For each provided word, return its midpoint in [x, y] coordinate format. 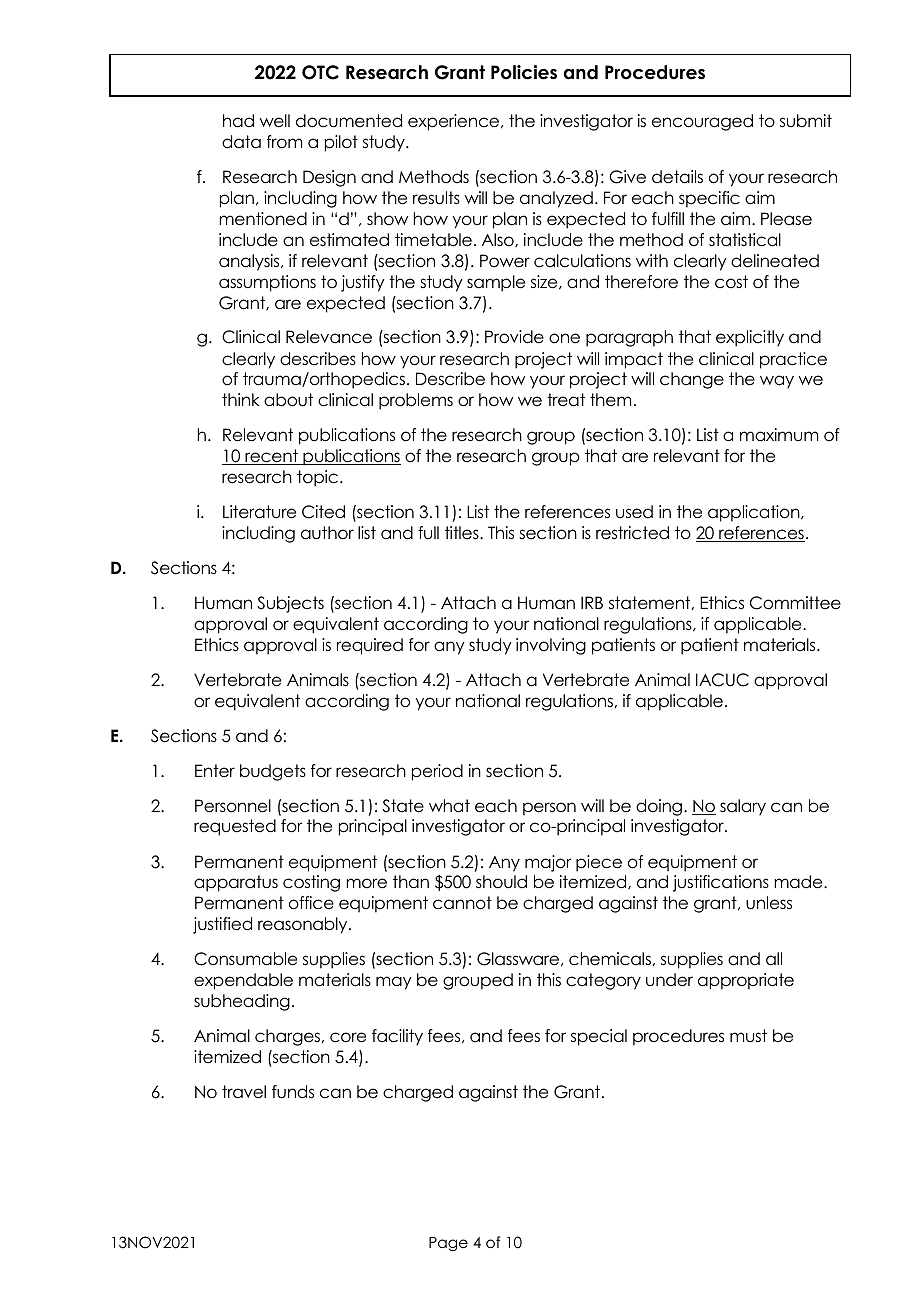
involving [551, 646]
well [275, 121]
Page [448, 1244]
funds [293, 1092]
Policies [524, 72]
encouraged [702, 122]
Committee [795, 603]
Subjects [290, 604]
